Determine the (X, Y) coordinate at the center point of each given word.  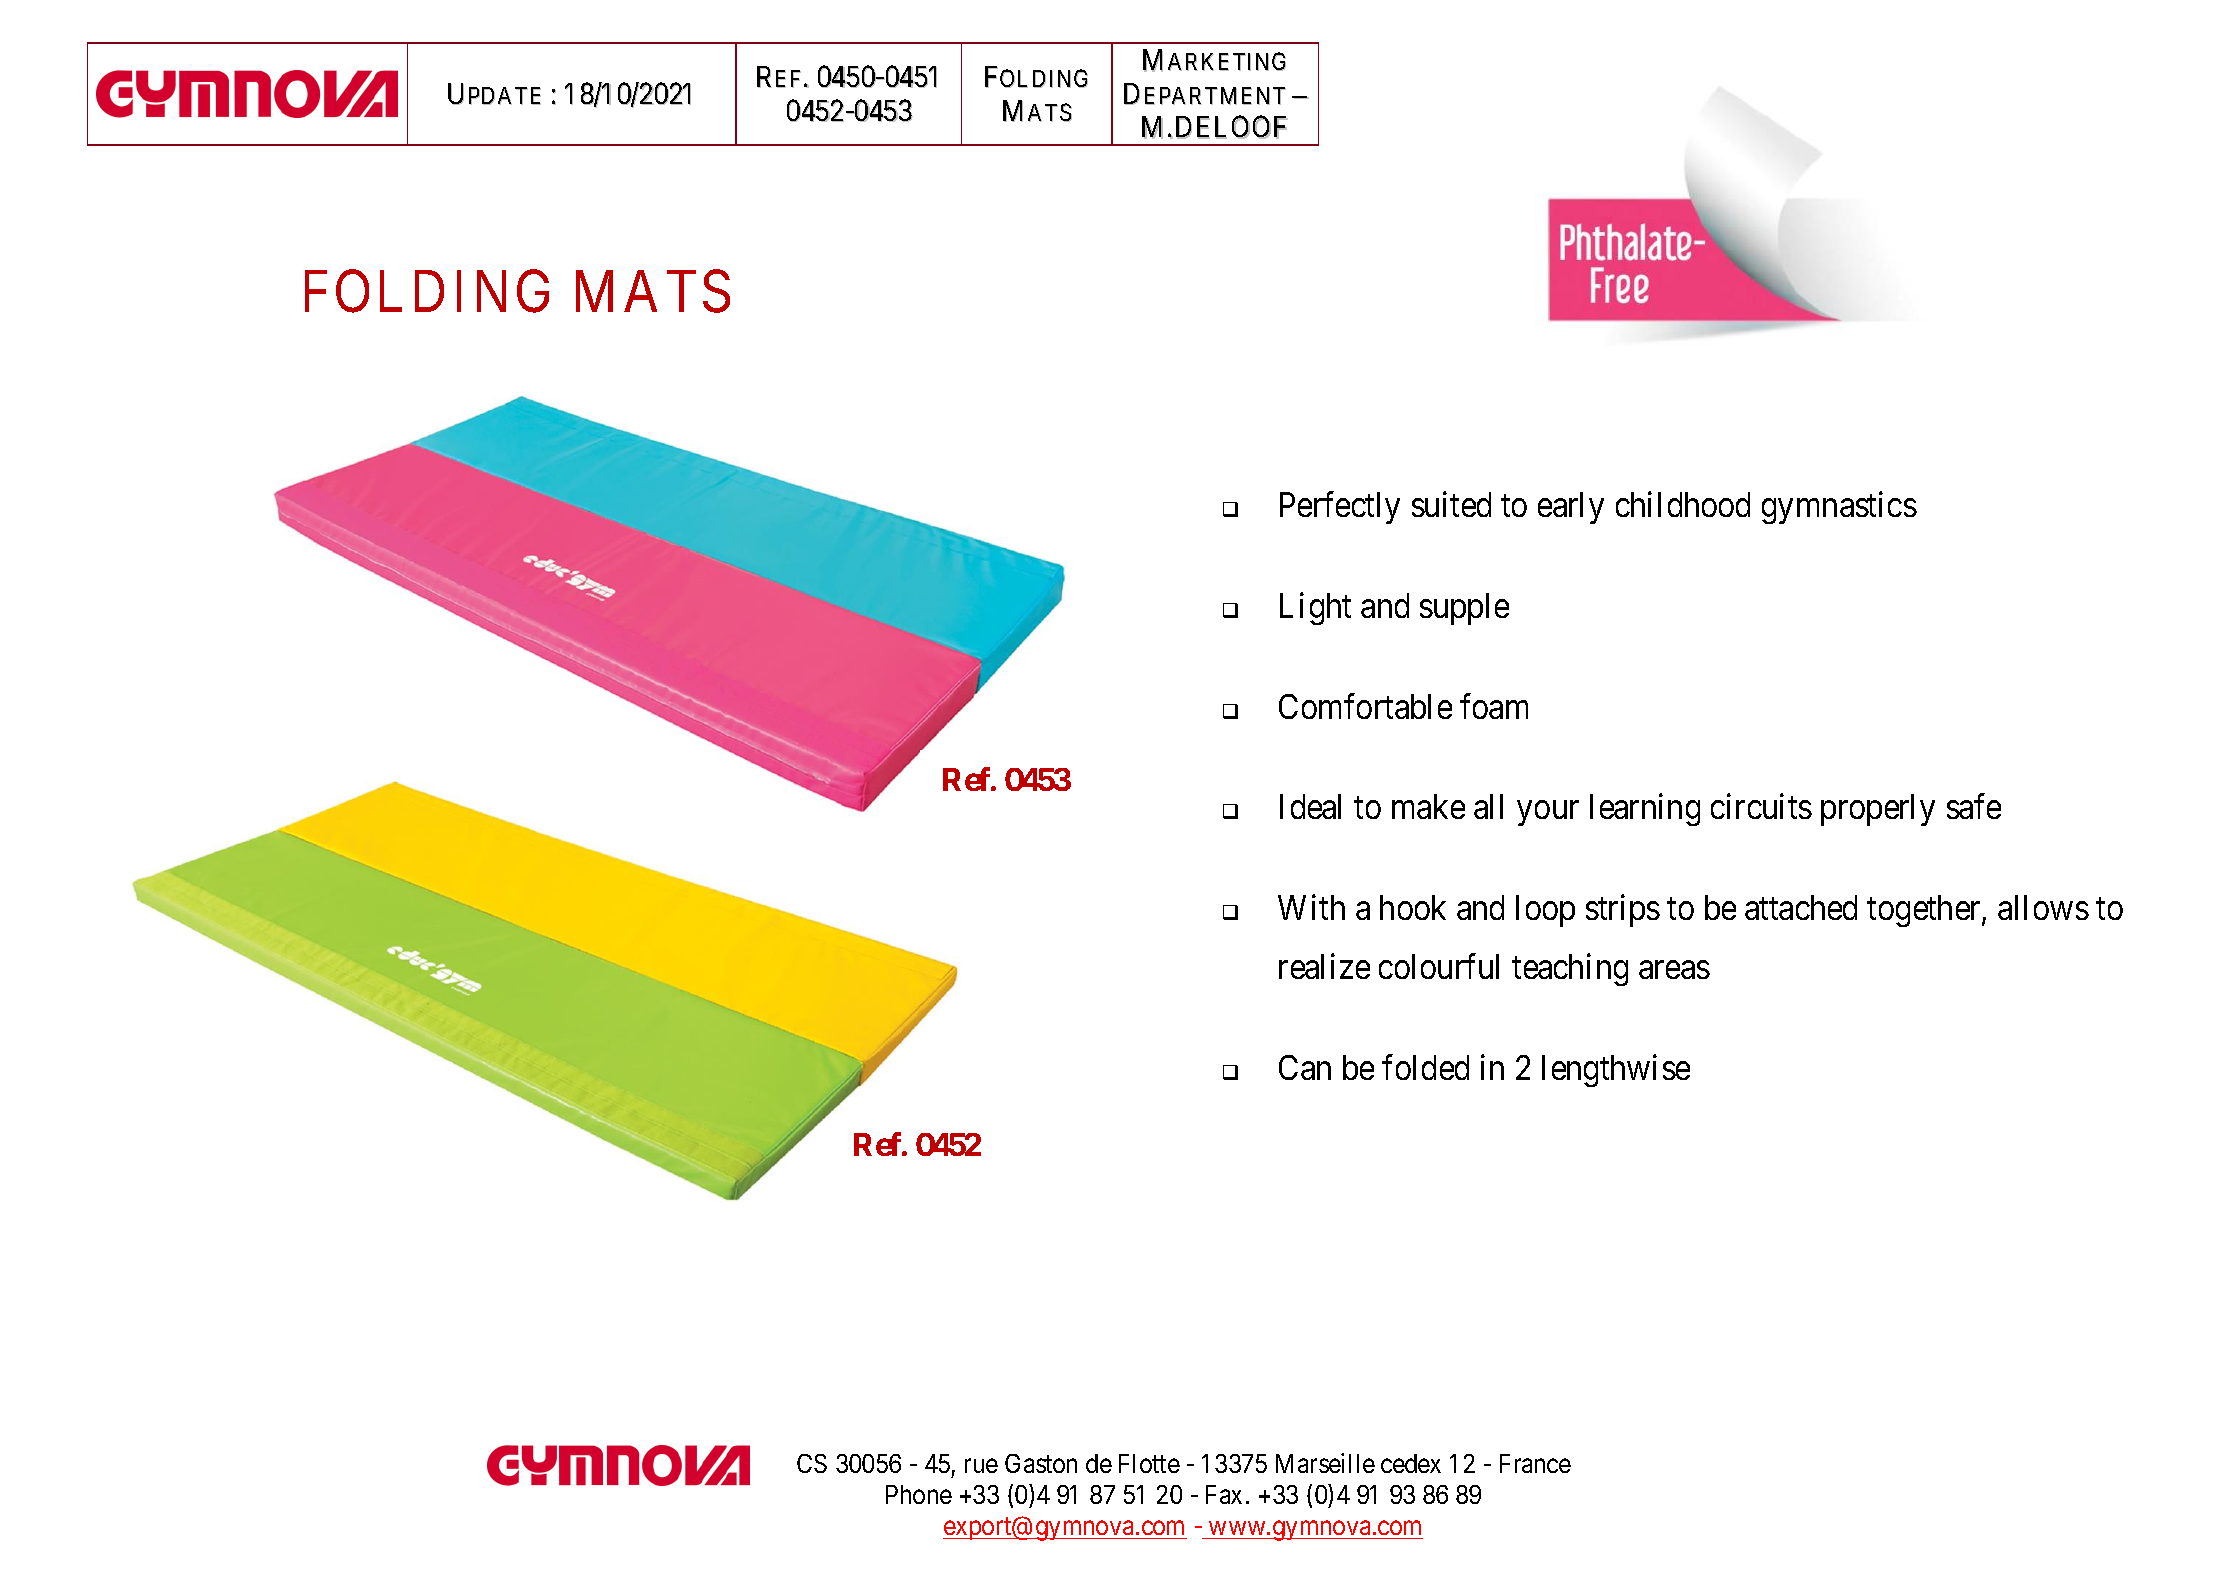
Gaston (1041, 1463)
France (1535, 1463)
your (1548, 813)
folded (1425, 1067)
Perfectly (1340, 508)
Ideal (1310, 806)
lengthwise (1616, 1070)
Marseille (1325, 1463)
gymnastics (1839, 508)
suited (1451, 504)
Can (1305, 1067)
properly (1878, 810)
